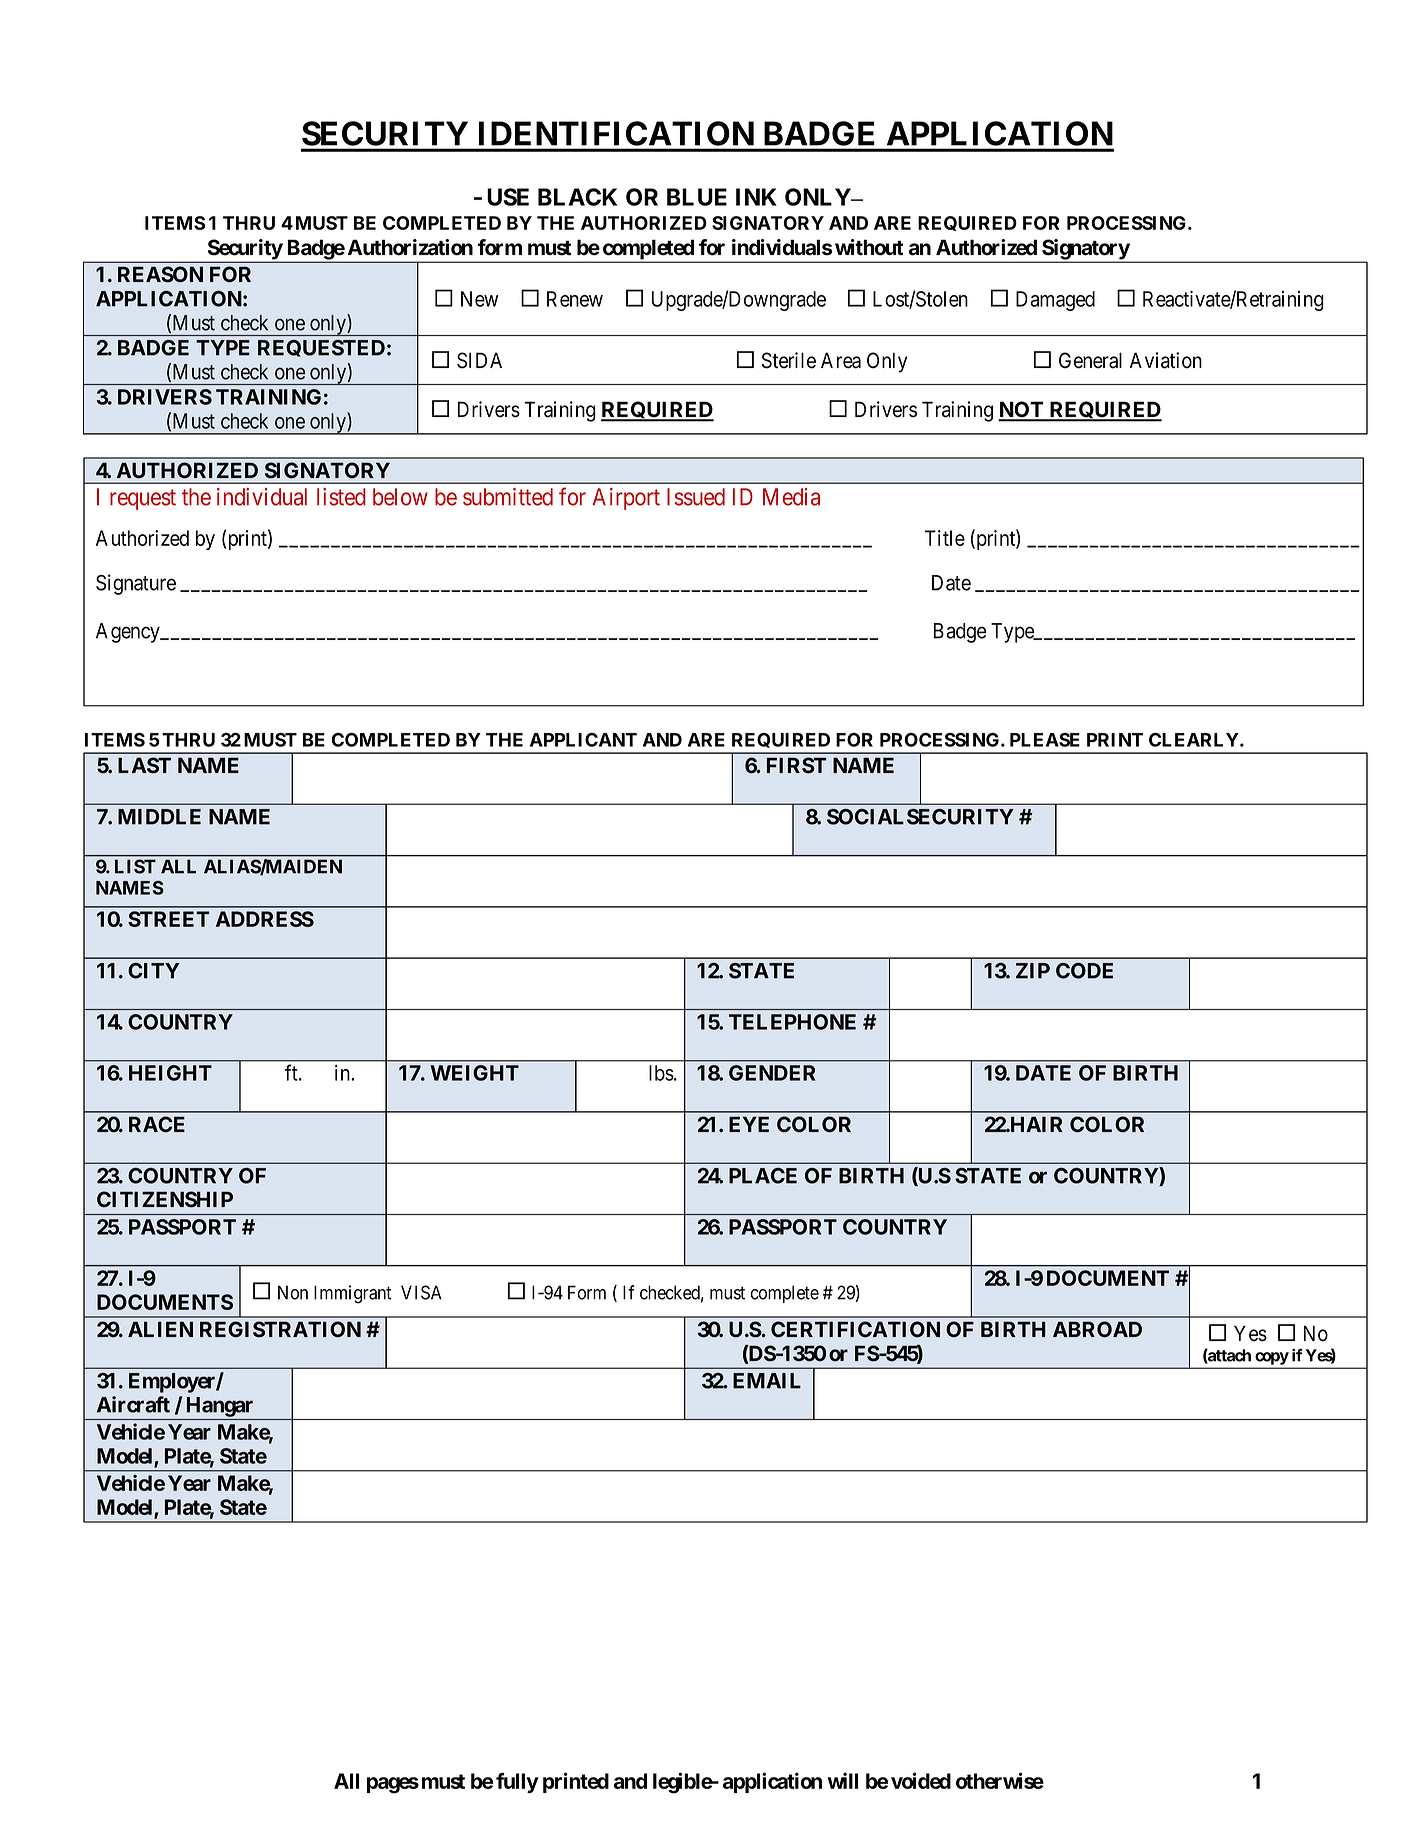 The width and height of the image is (1419, 1837). I want to click on voided, so click(921, 1780).
